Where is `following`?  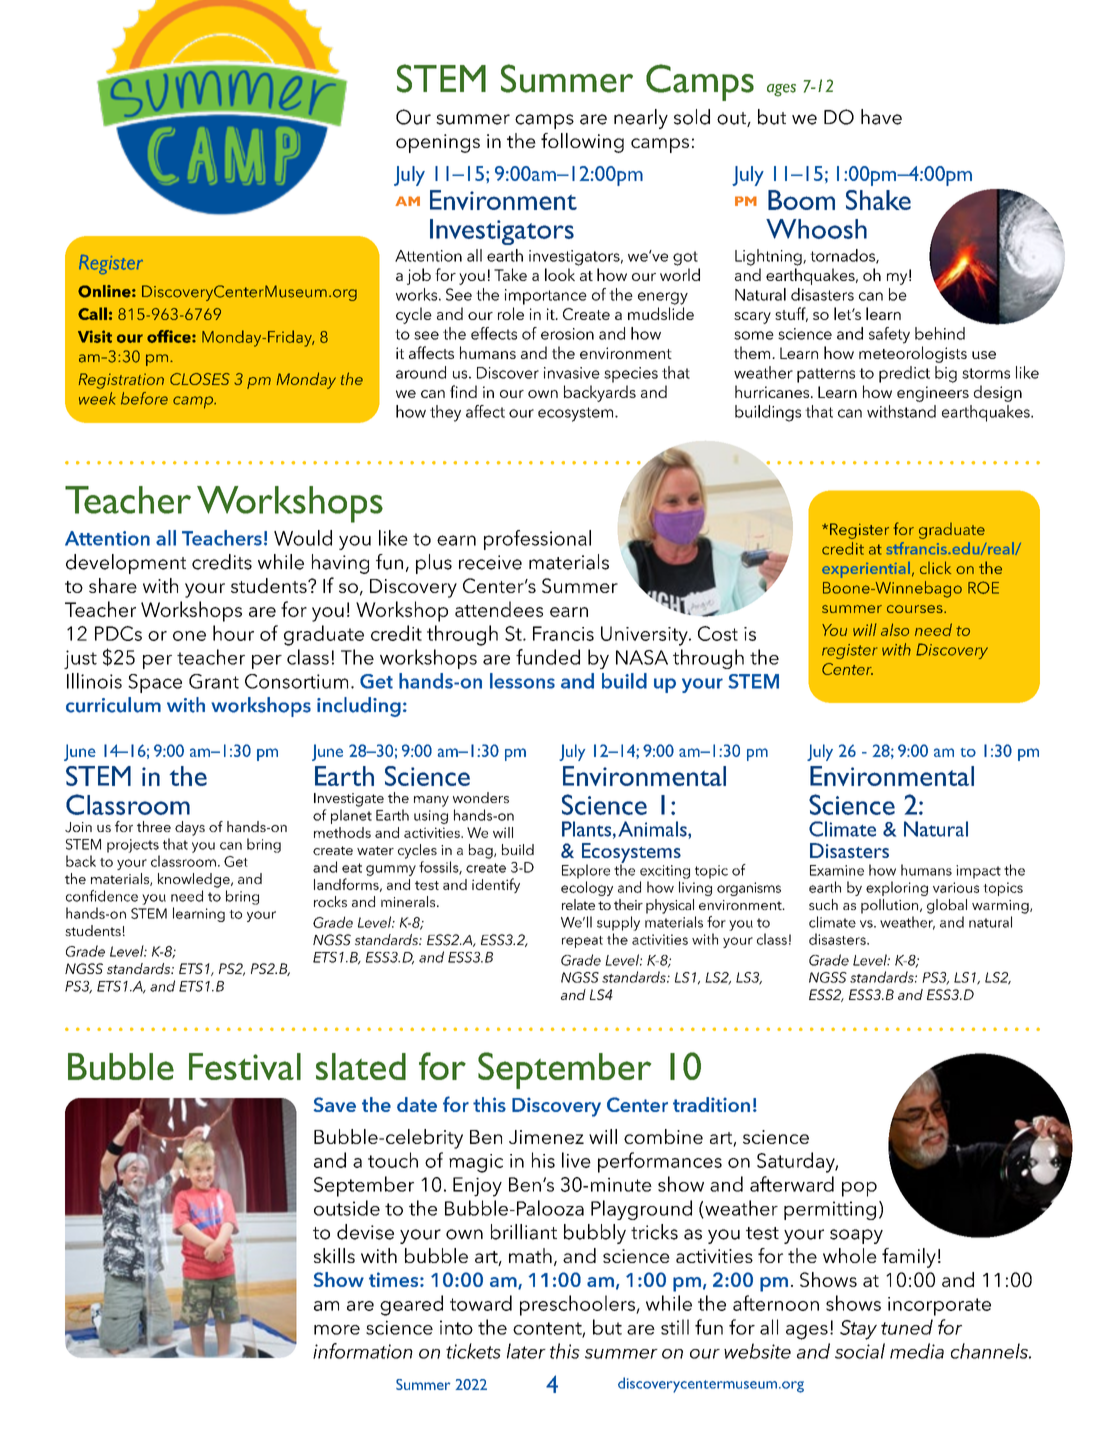
following is located at coordinates (582, 143).
